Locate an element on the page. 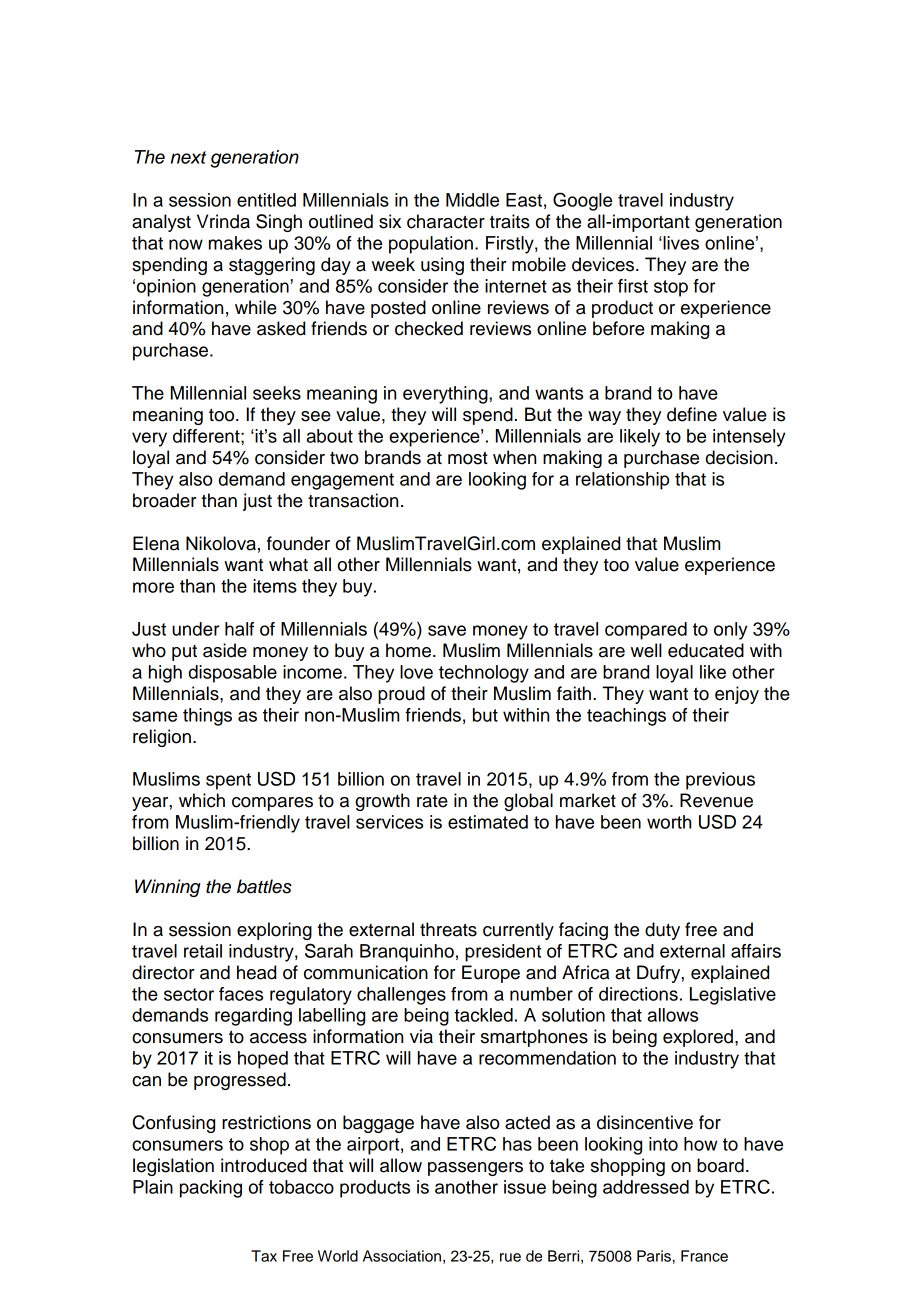 The image size is (924, 1309). most is located at coordinates (468, 458).
